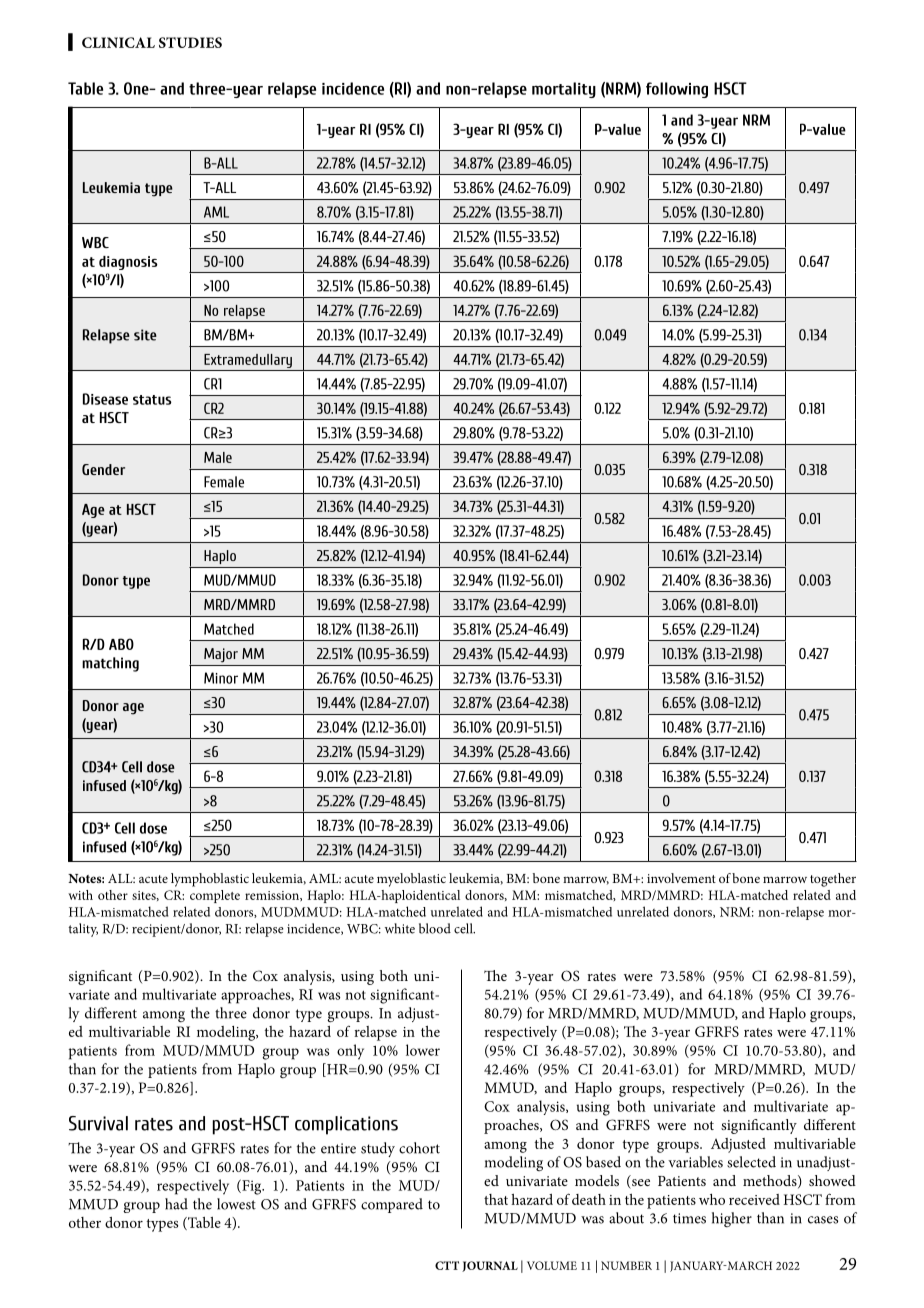 The height and width of the image is (1308, 924). Describe the element at coordinates (221, 678) in the image. I see `Minor` at that location.
